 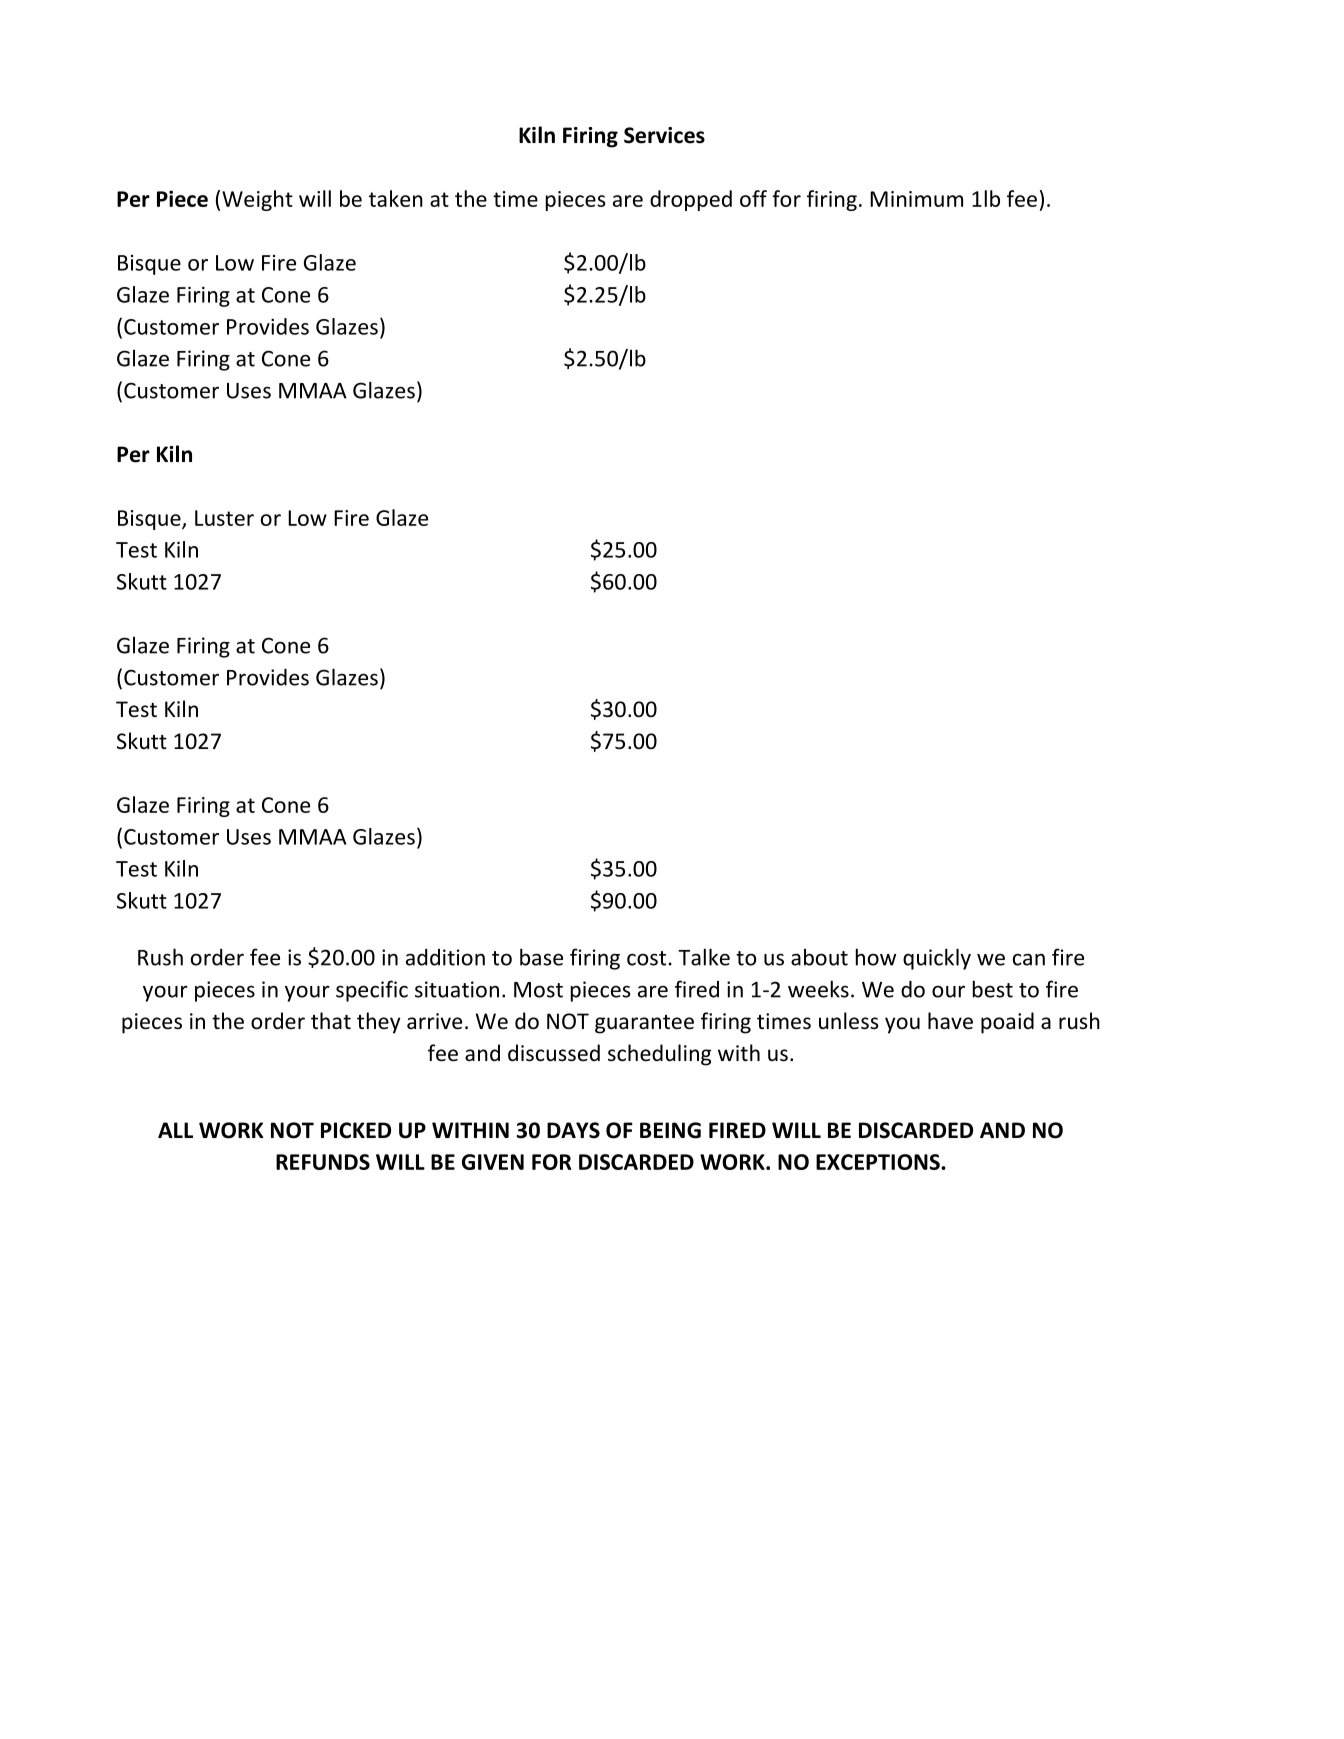 I want to click on Services, so click(x=664, y=135).
